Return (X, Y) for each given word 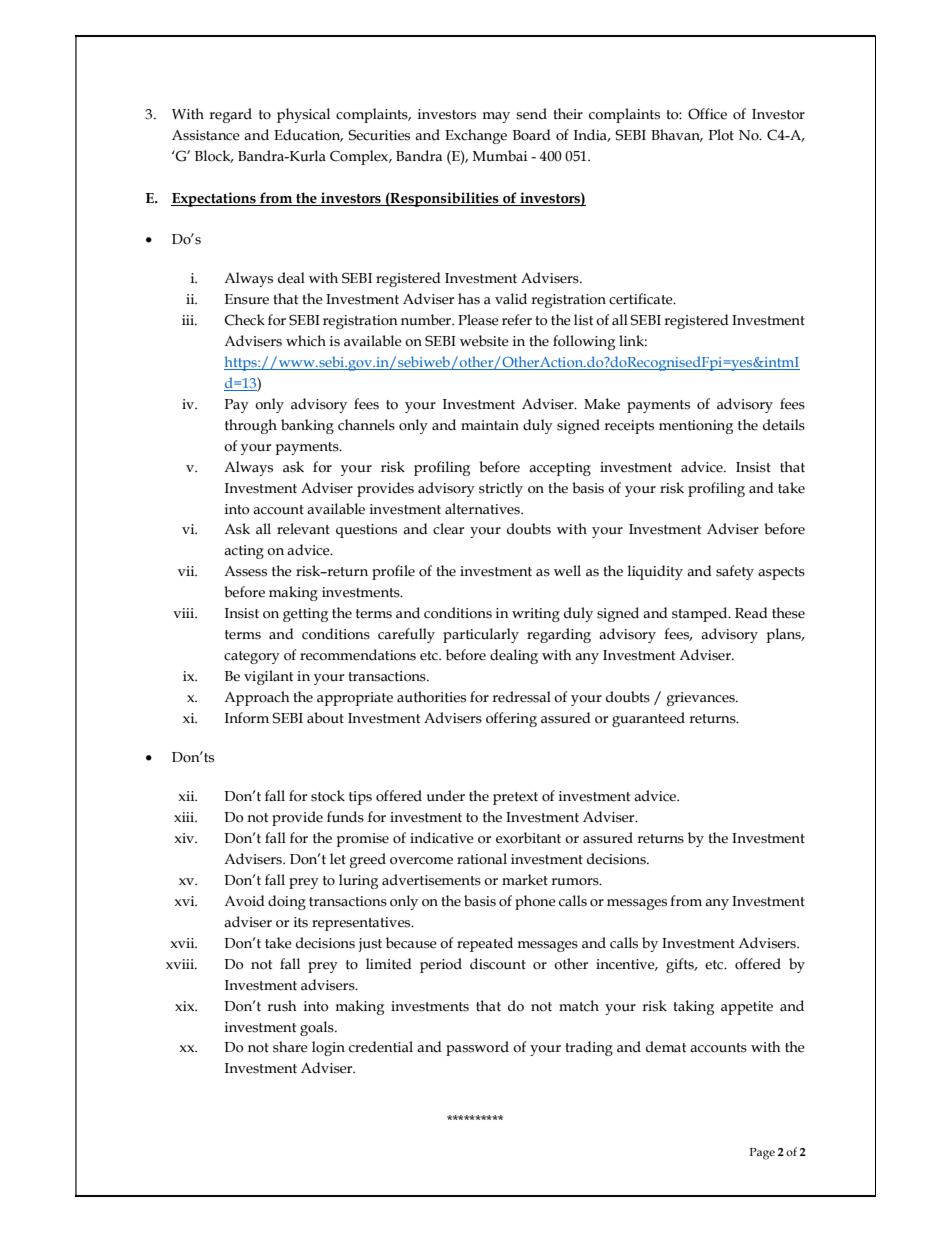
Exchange (476, 136)
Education (308, 135)
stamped (701, 614)
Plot (721, 135)
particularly (481, 635)
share (290, 1047)
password (477, 1048)
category (252, 657)
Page (762, 1154)
